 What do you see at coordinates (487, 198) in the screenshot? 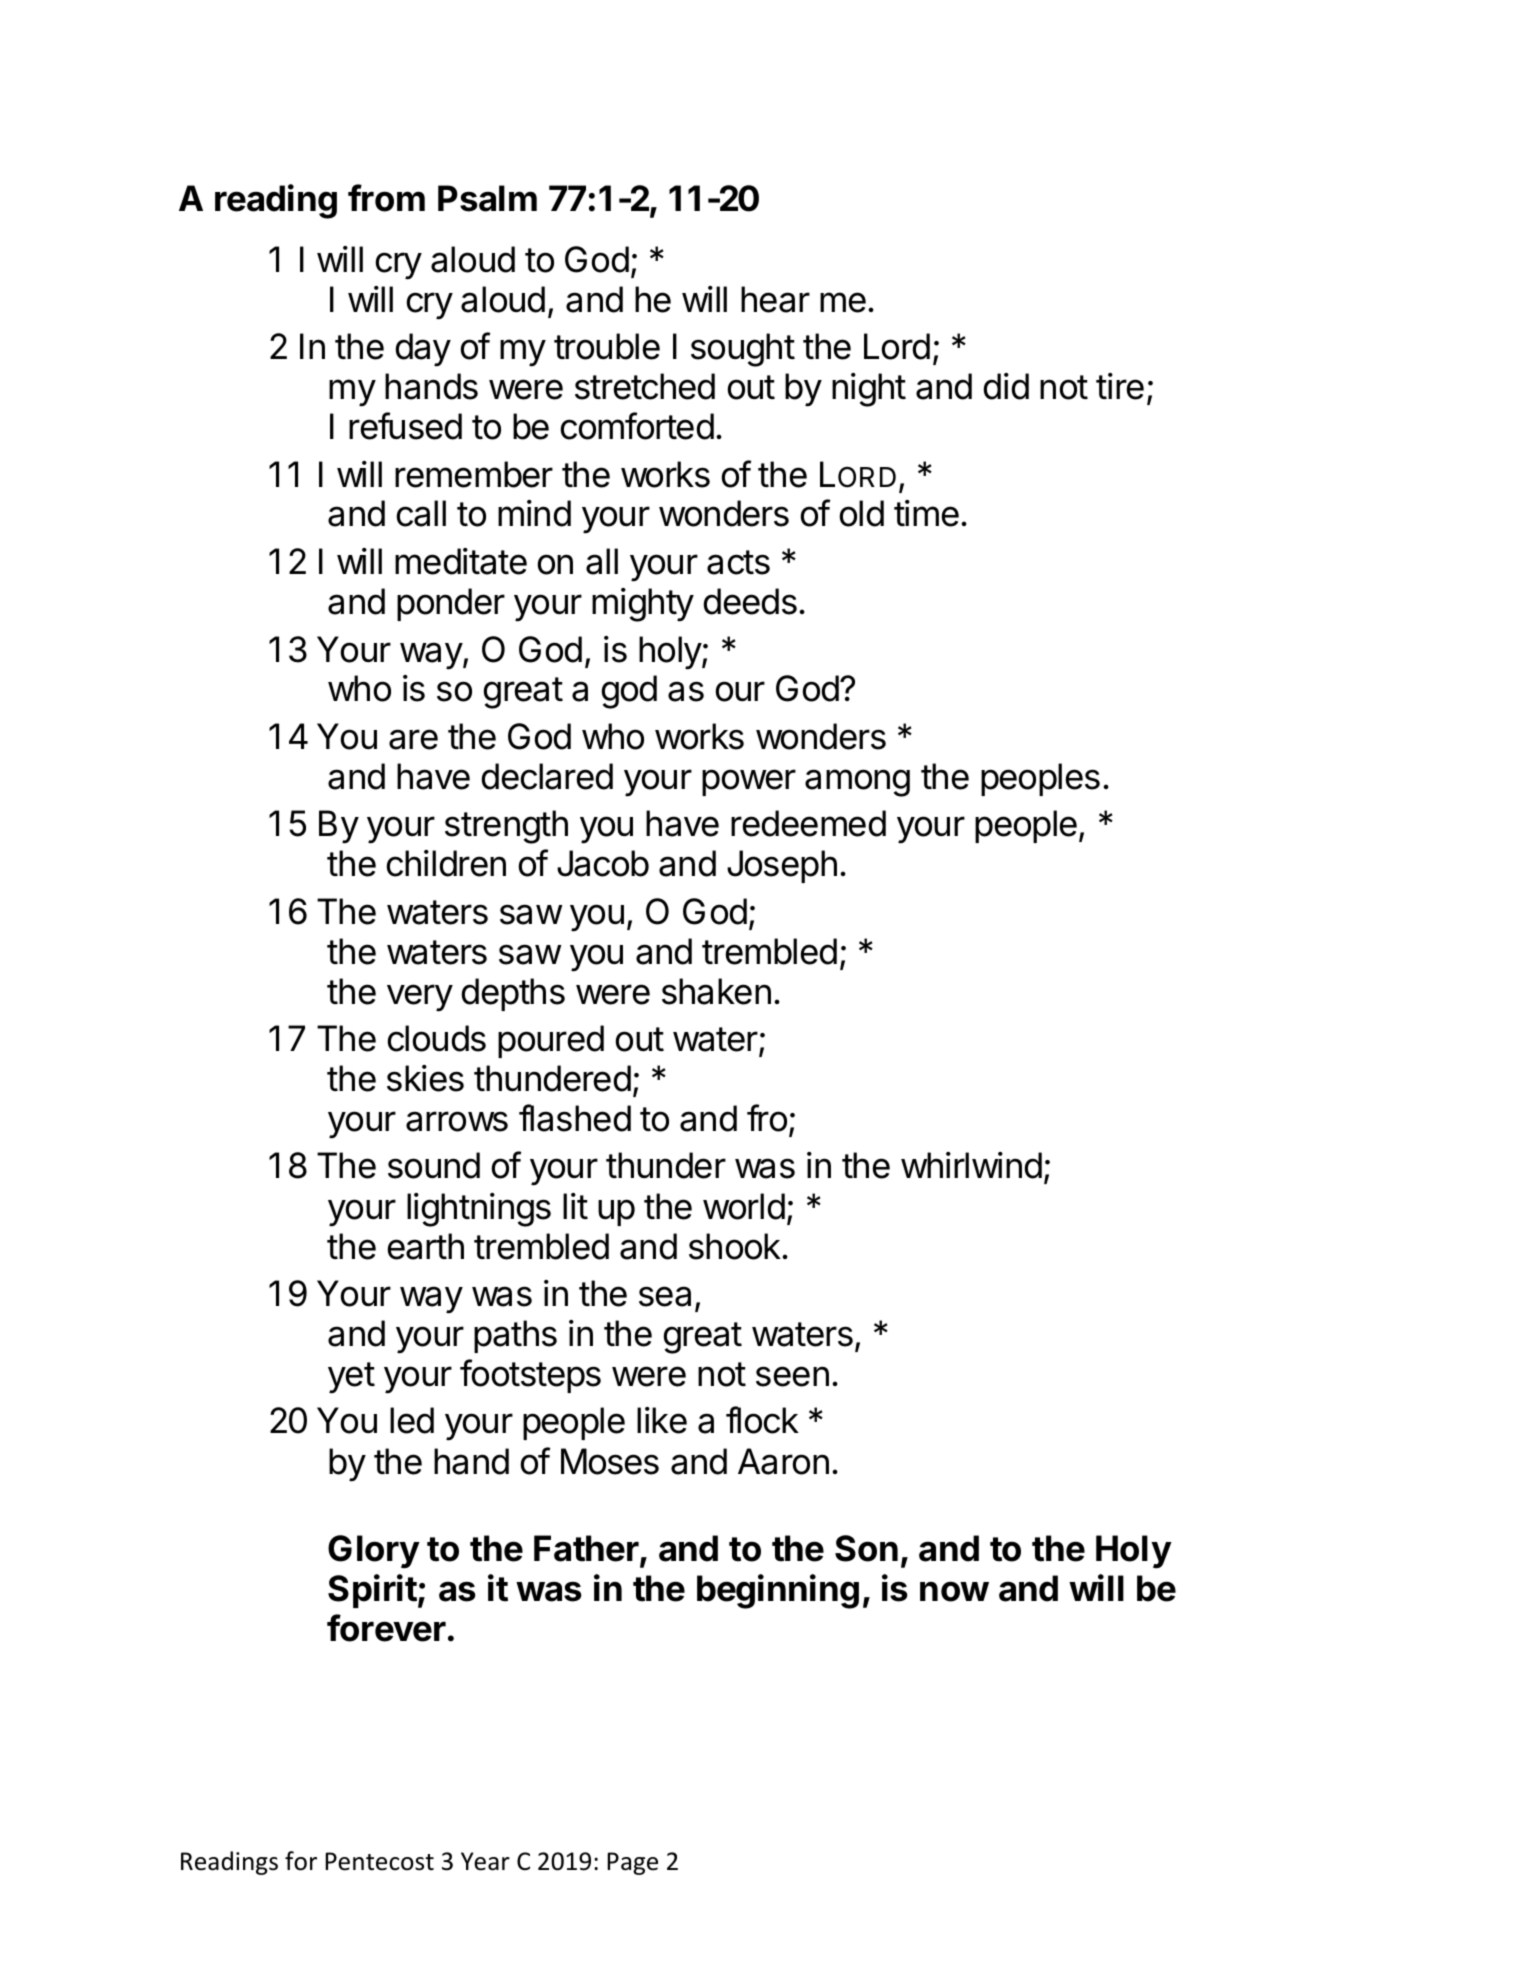
I see `Psalm` at bounding box center [487, 198].
